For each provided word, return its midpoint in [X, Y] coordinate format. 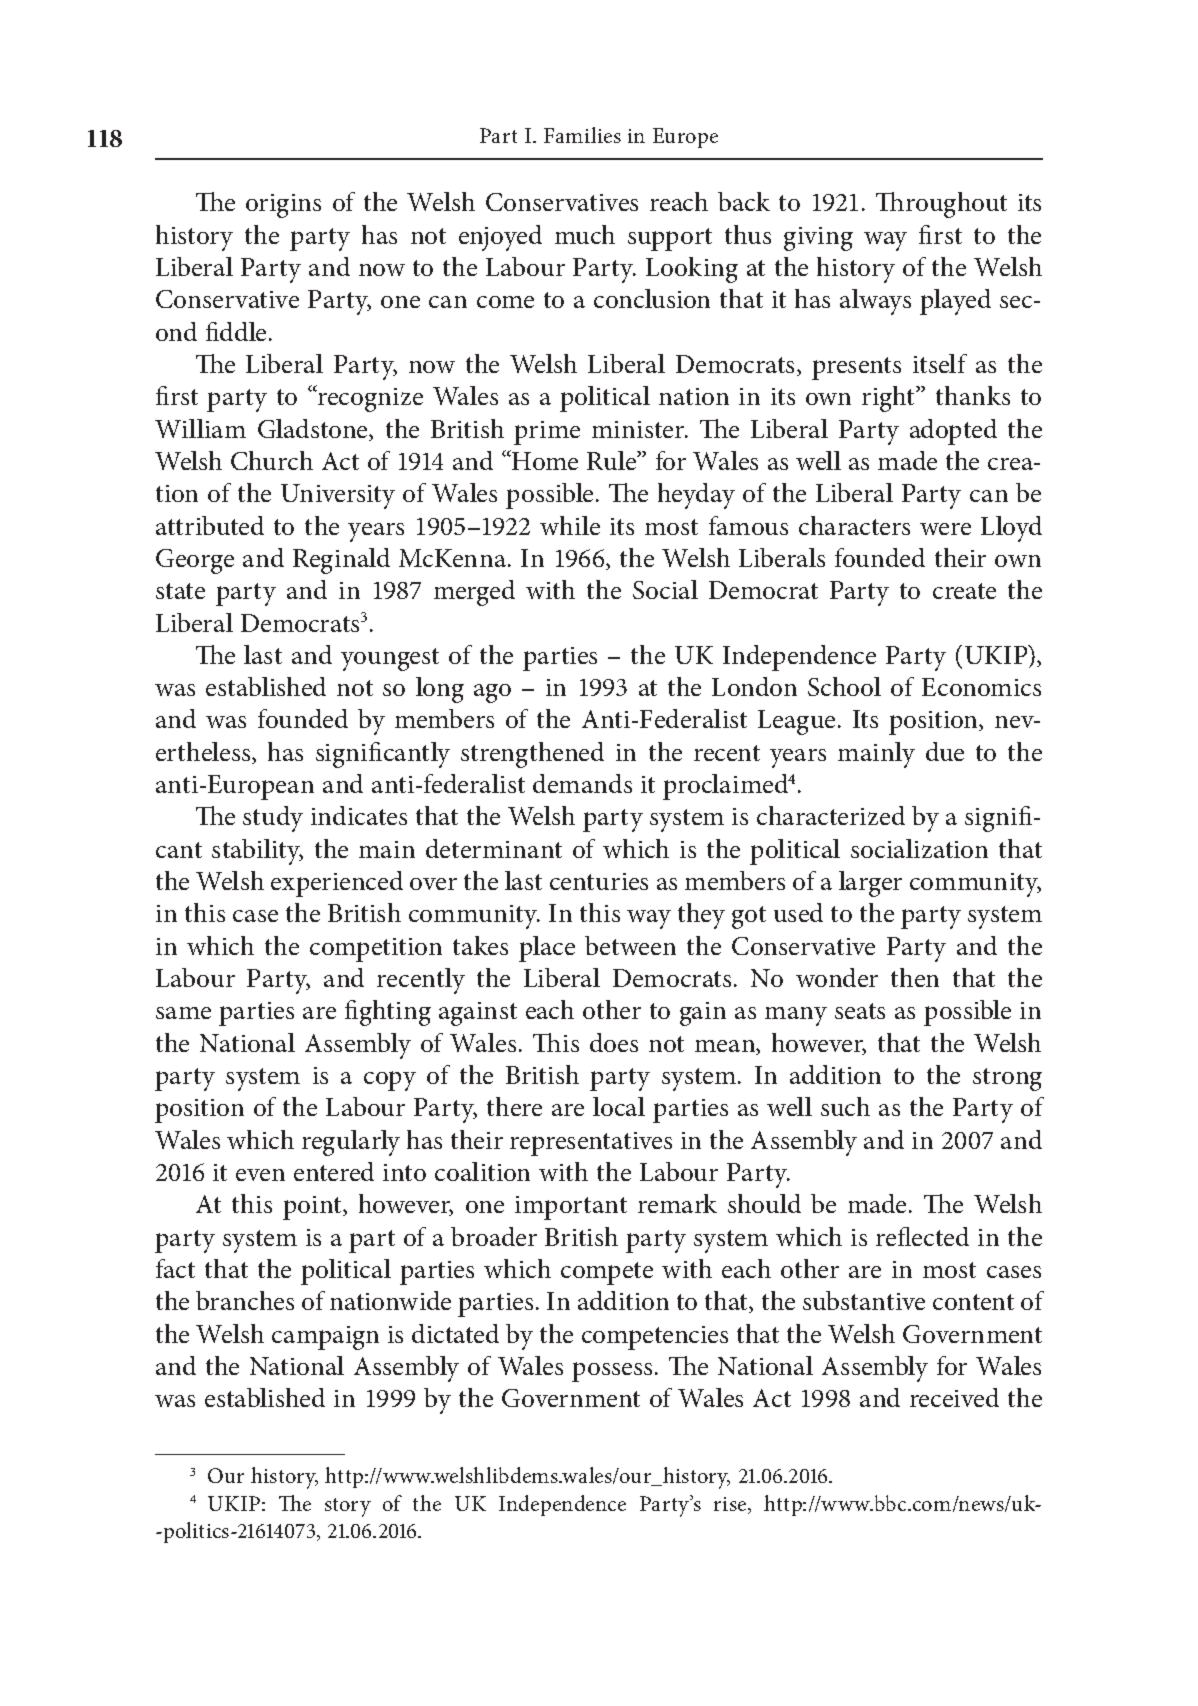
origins [283, 206]
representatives [591, 1144]
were [945, 529]
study [273, 819]
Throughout [941, 205]
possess [612, 1372]
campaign [325, 1338]
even [260, 1175]
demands [582, 783]
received [954, 1397]
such [845, 1106]
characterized [831, 815]
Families [582, 135]
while [570, 525]
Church [272, 460]
